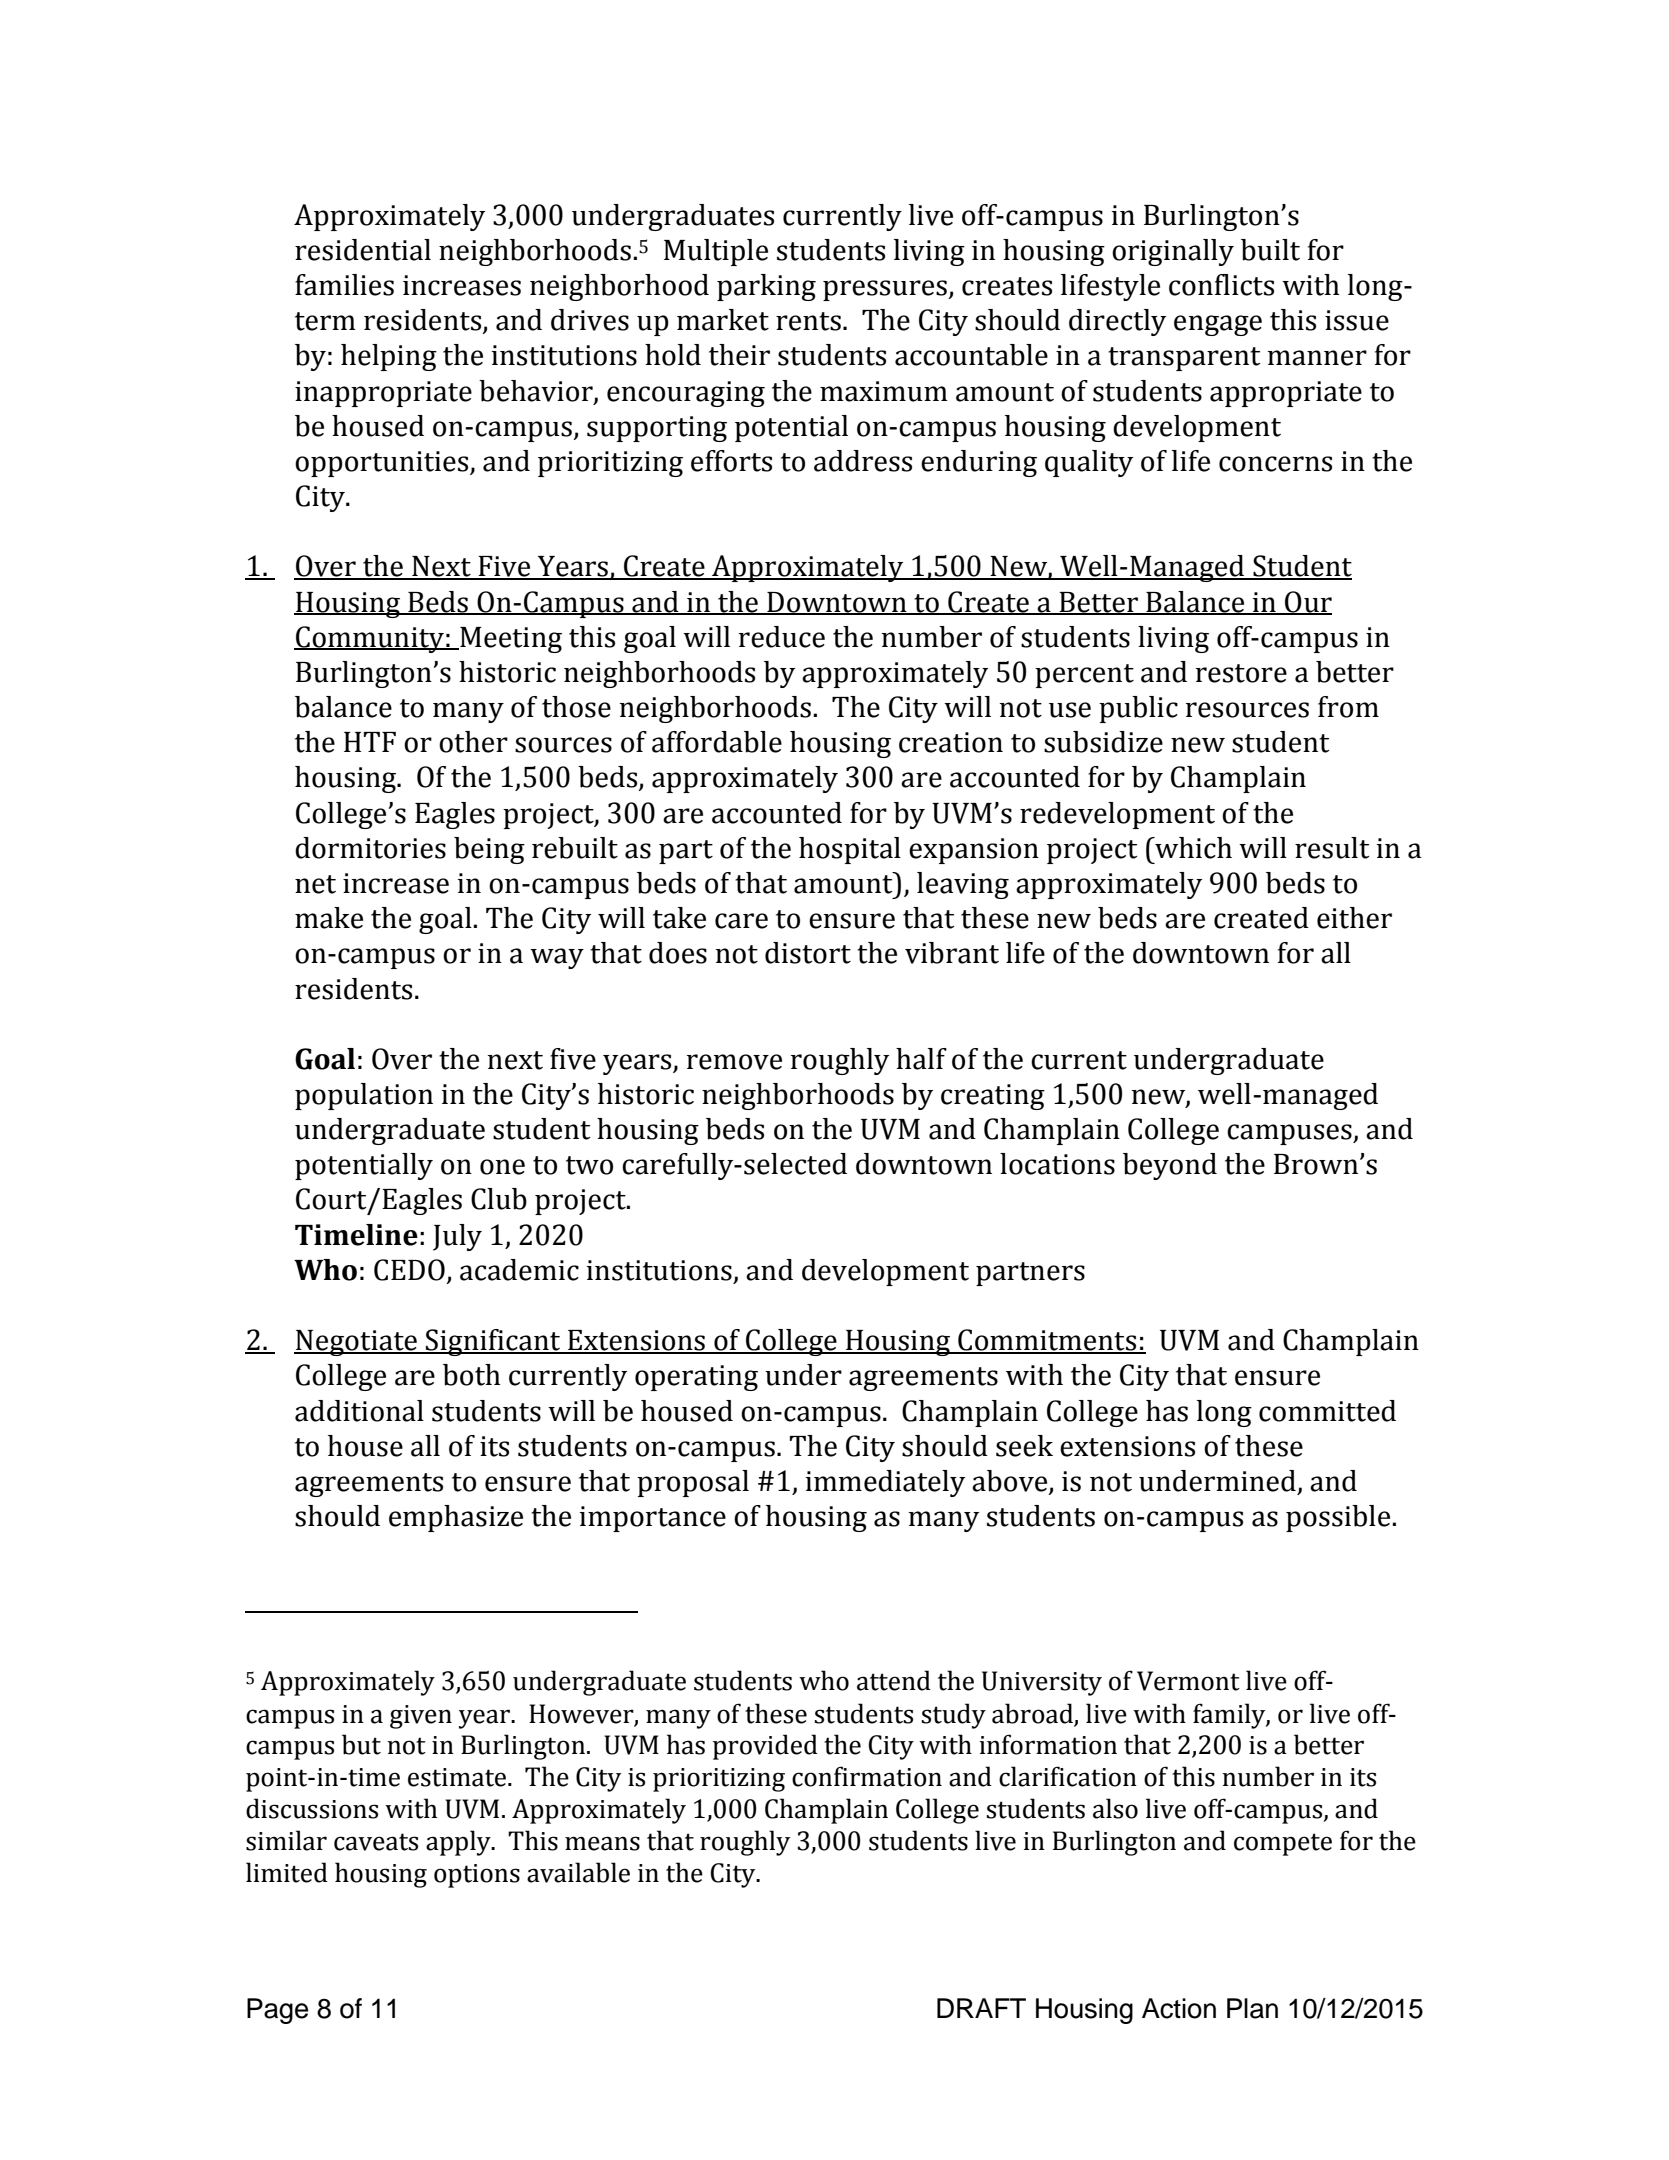  Describe the element at coordinates (477, 1876) in the screenshot. I see `options` at that location.
